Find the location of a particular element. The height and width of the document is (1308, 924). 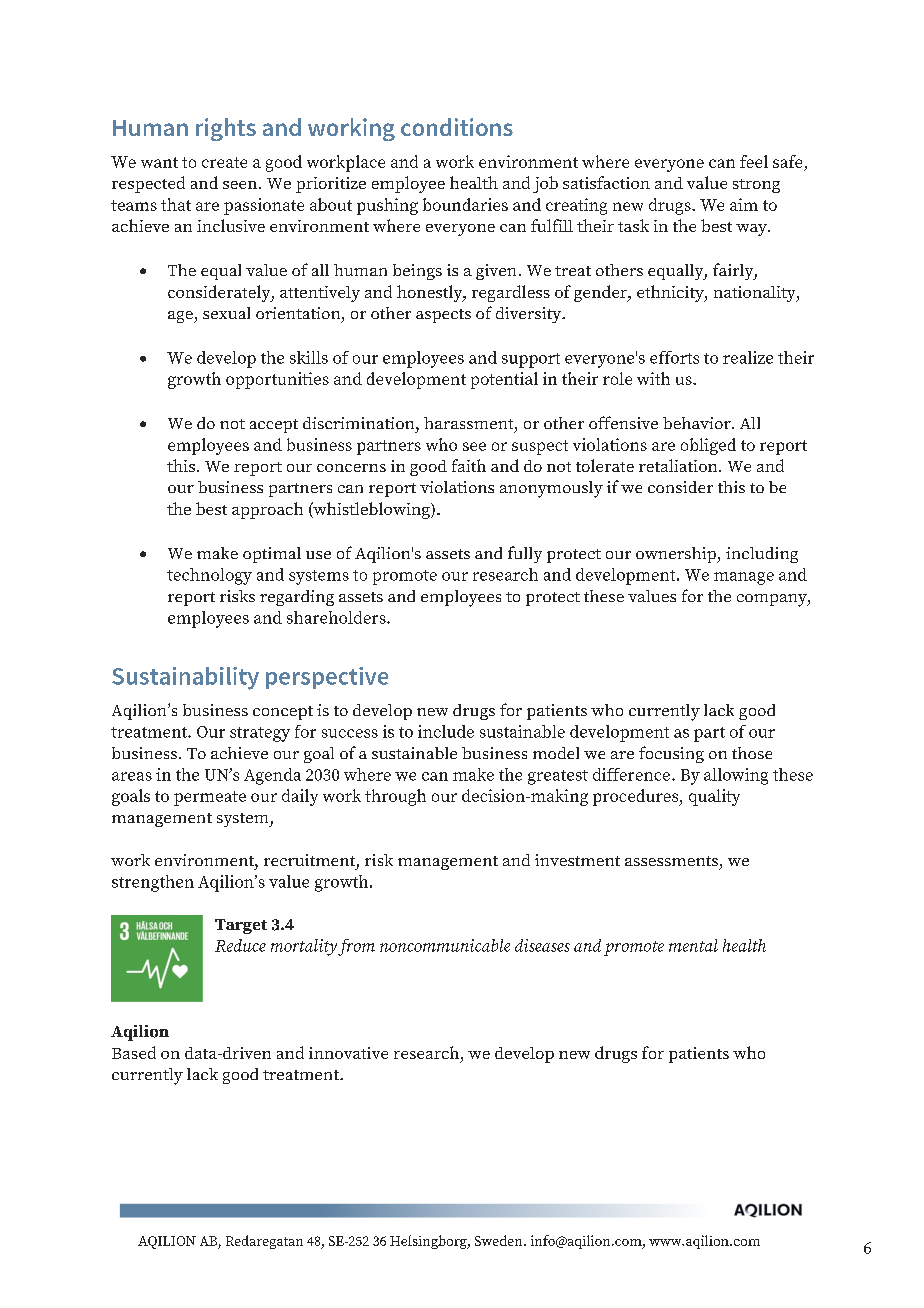

faith is located at coordinates (469, 465).
